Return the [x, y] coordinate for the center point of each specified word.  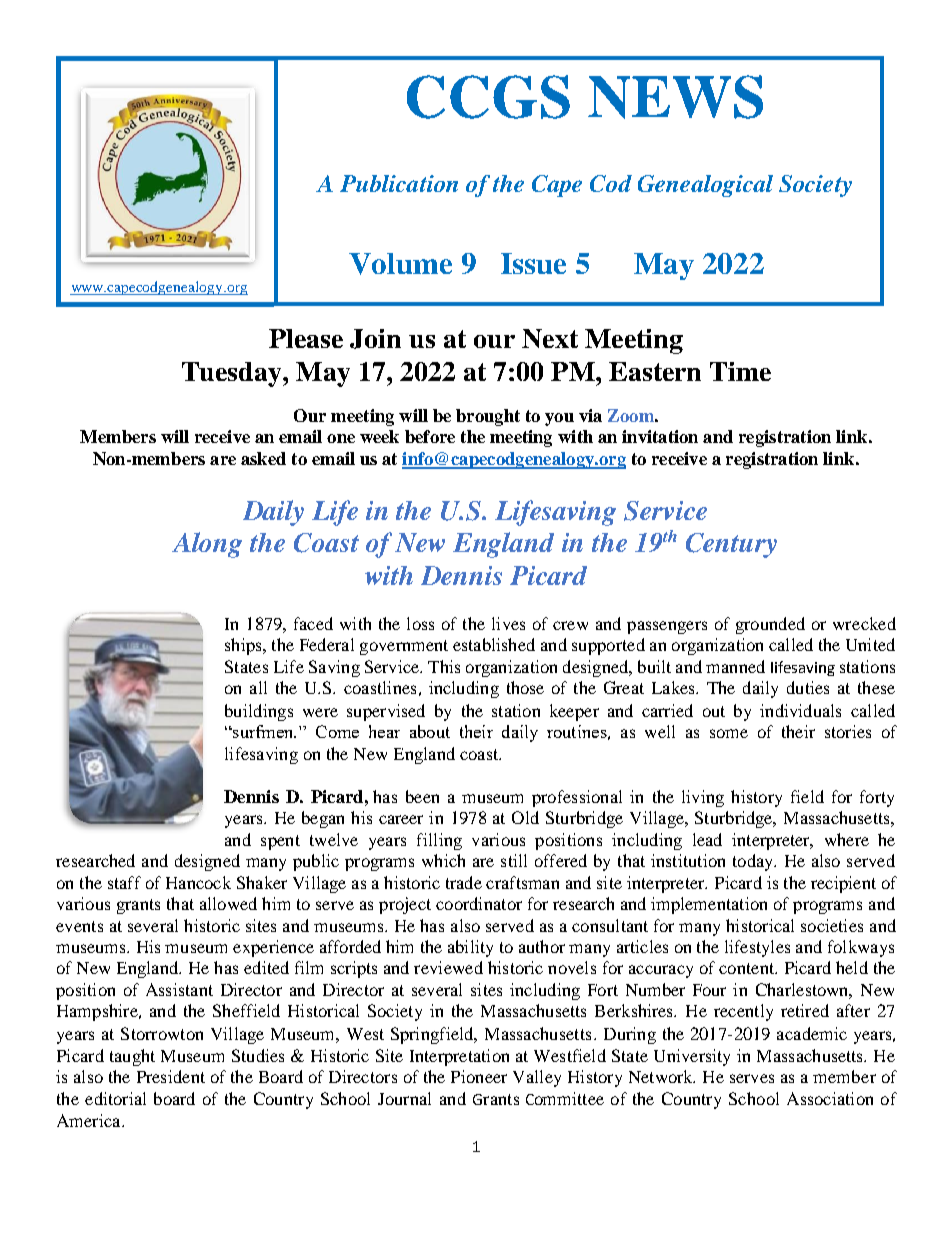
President [171, 1076]
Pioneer [479, 1076]
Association [830, 1098]
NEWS [675, 97]
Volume [400, 264]
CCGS [488, 97]
